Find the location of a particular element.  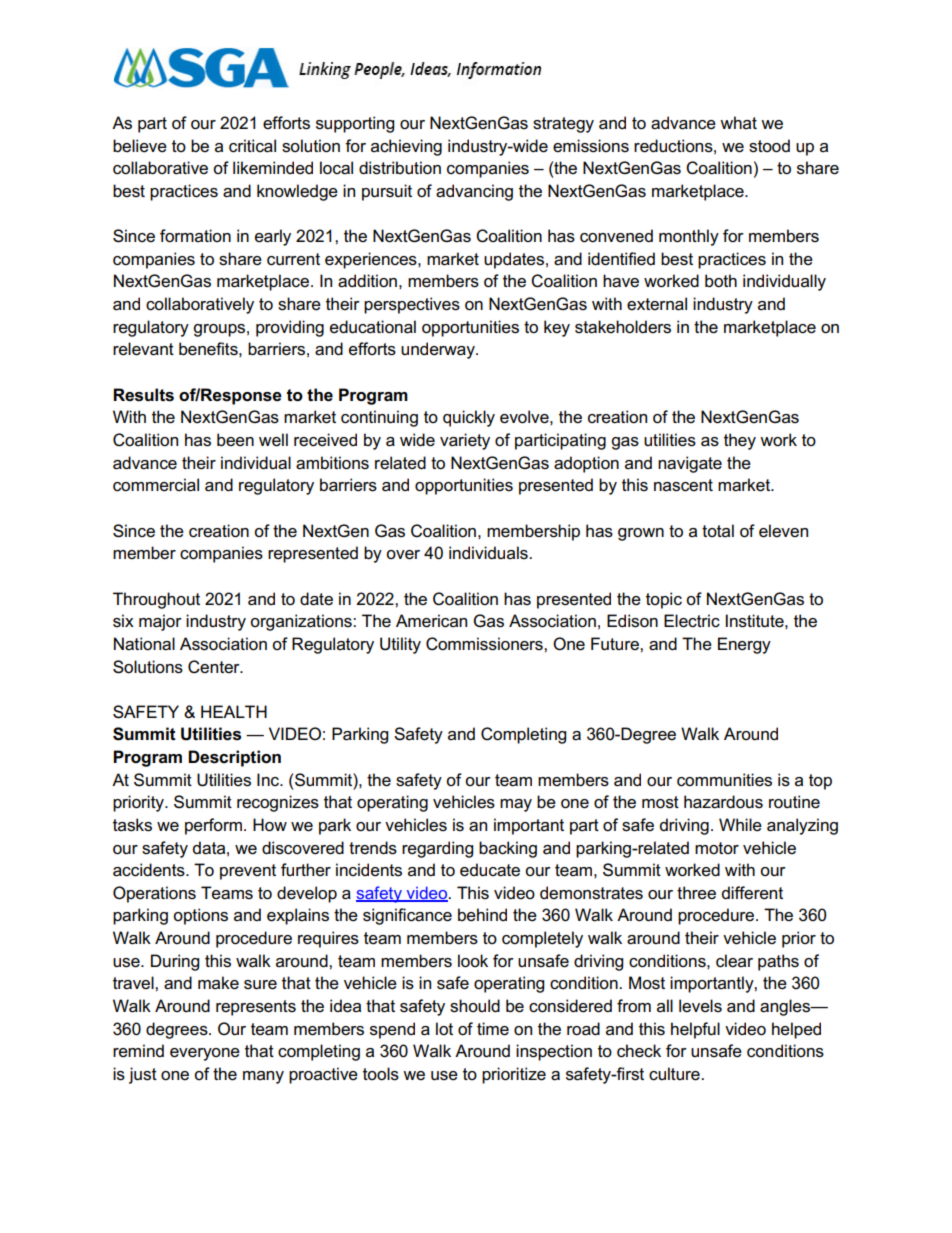

critical is located at coordinates (252, 146).
